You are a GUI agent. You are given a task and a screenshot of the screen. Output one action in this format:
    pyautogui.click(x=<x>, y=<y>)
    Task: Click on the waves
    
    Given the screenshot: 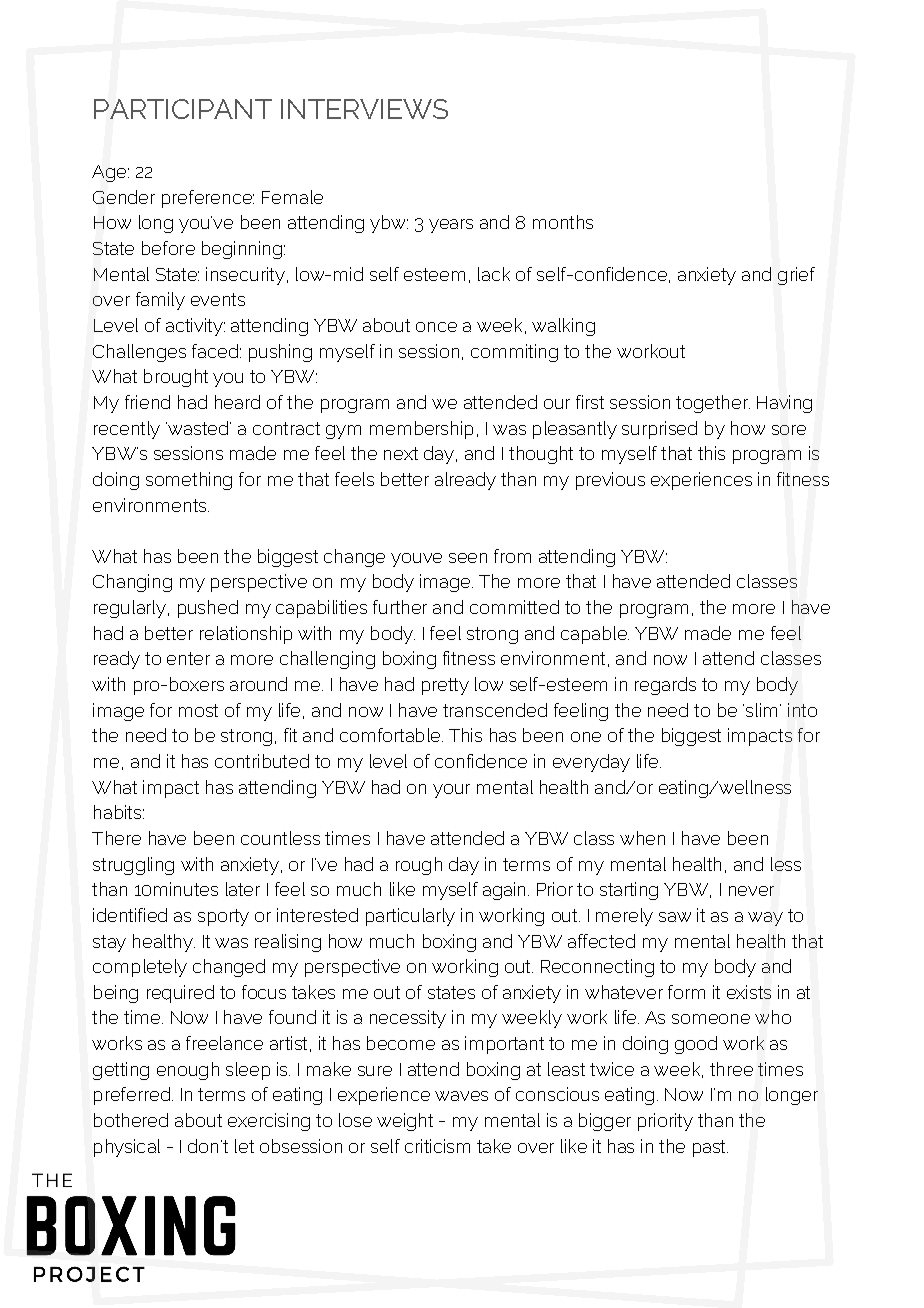 What is the action you would take?
    pyautogui.click(x=461, y=1096)
